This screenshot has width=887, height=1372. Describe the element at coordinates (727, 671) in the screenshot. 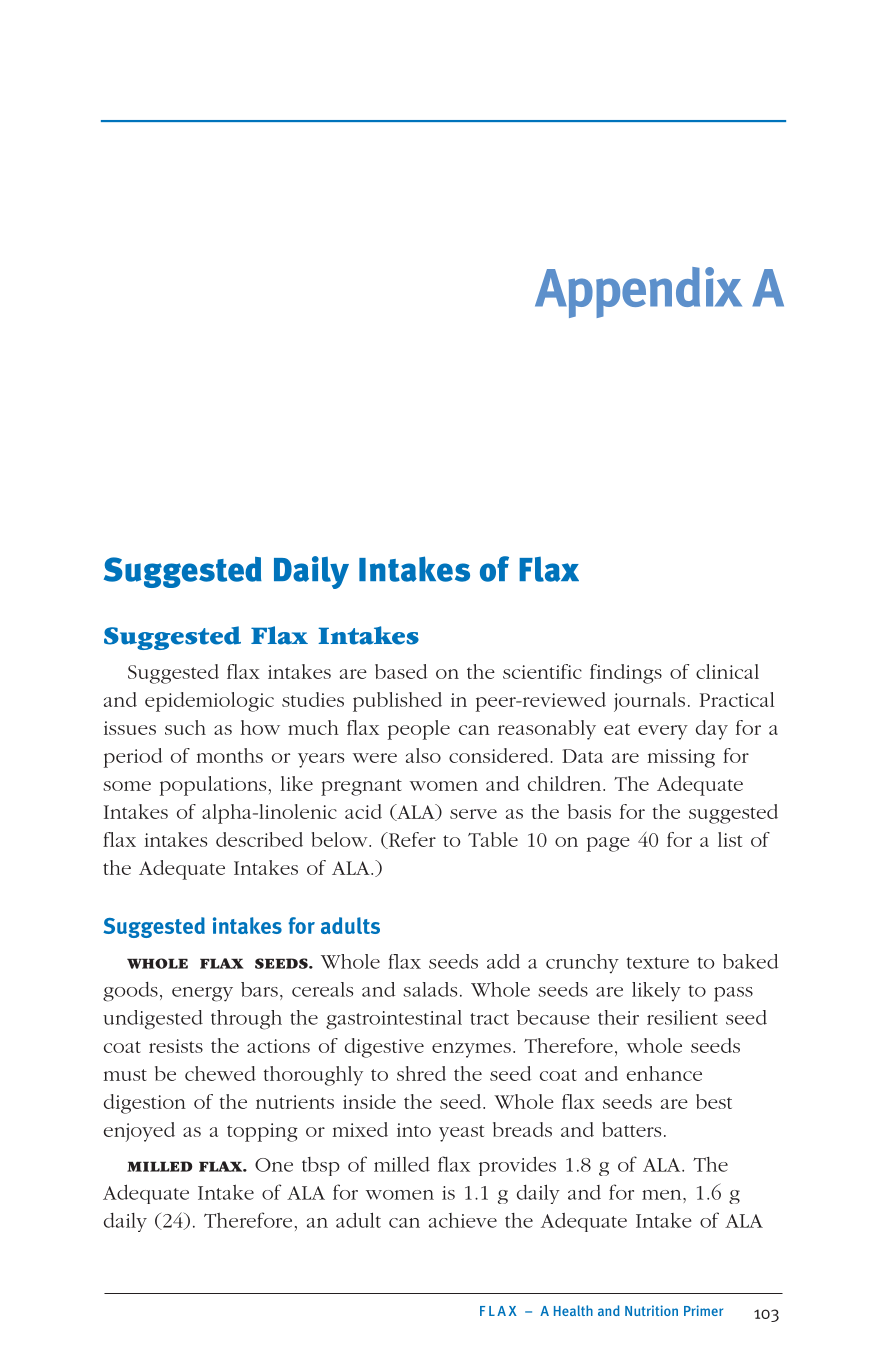

I see `clinical` at that location.
